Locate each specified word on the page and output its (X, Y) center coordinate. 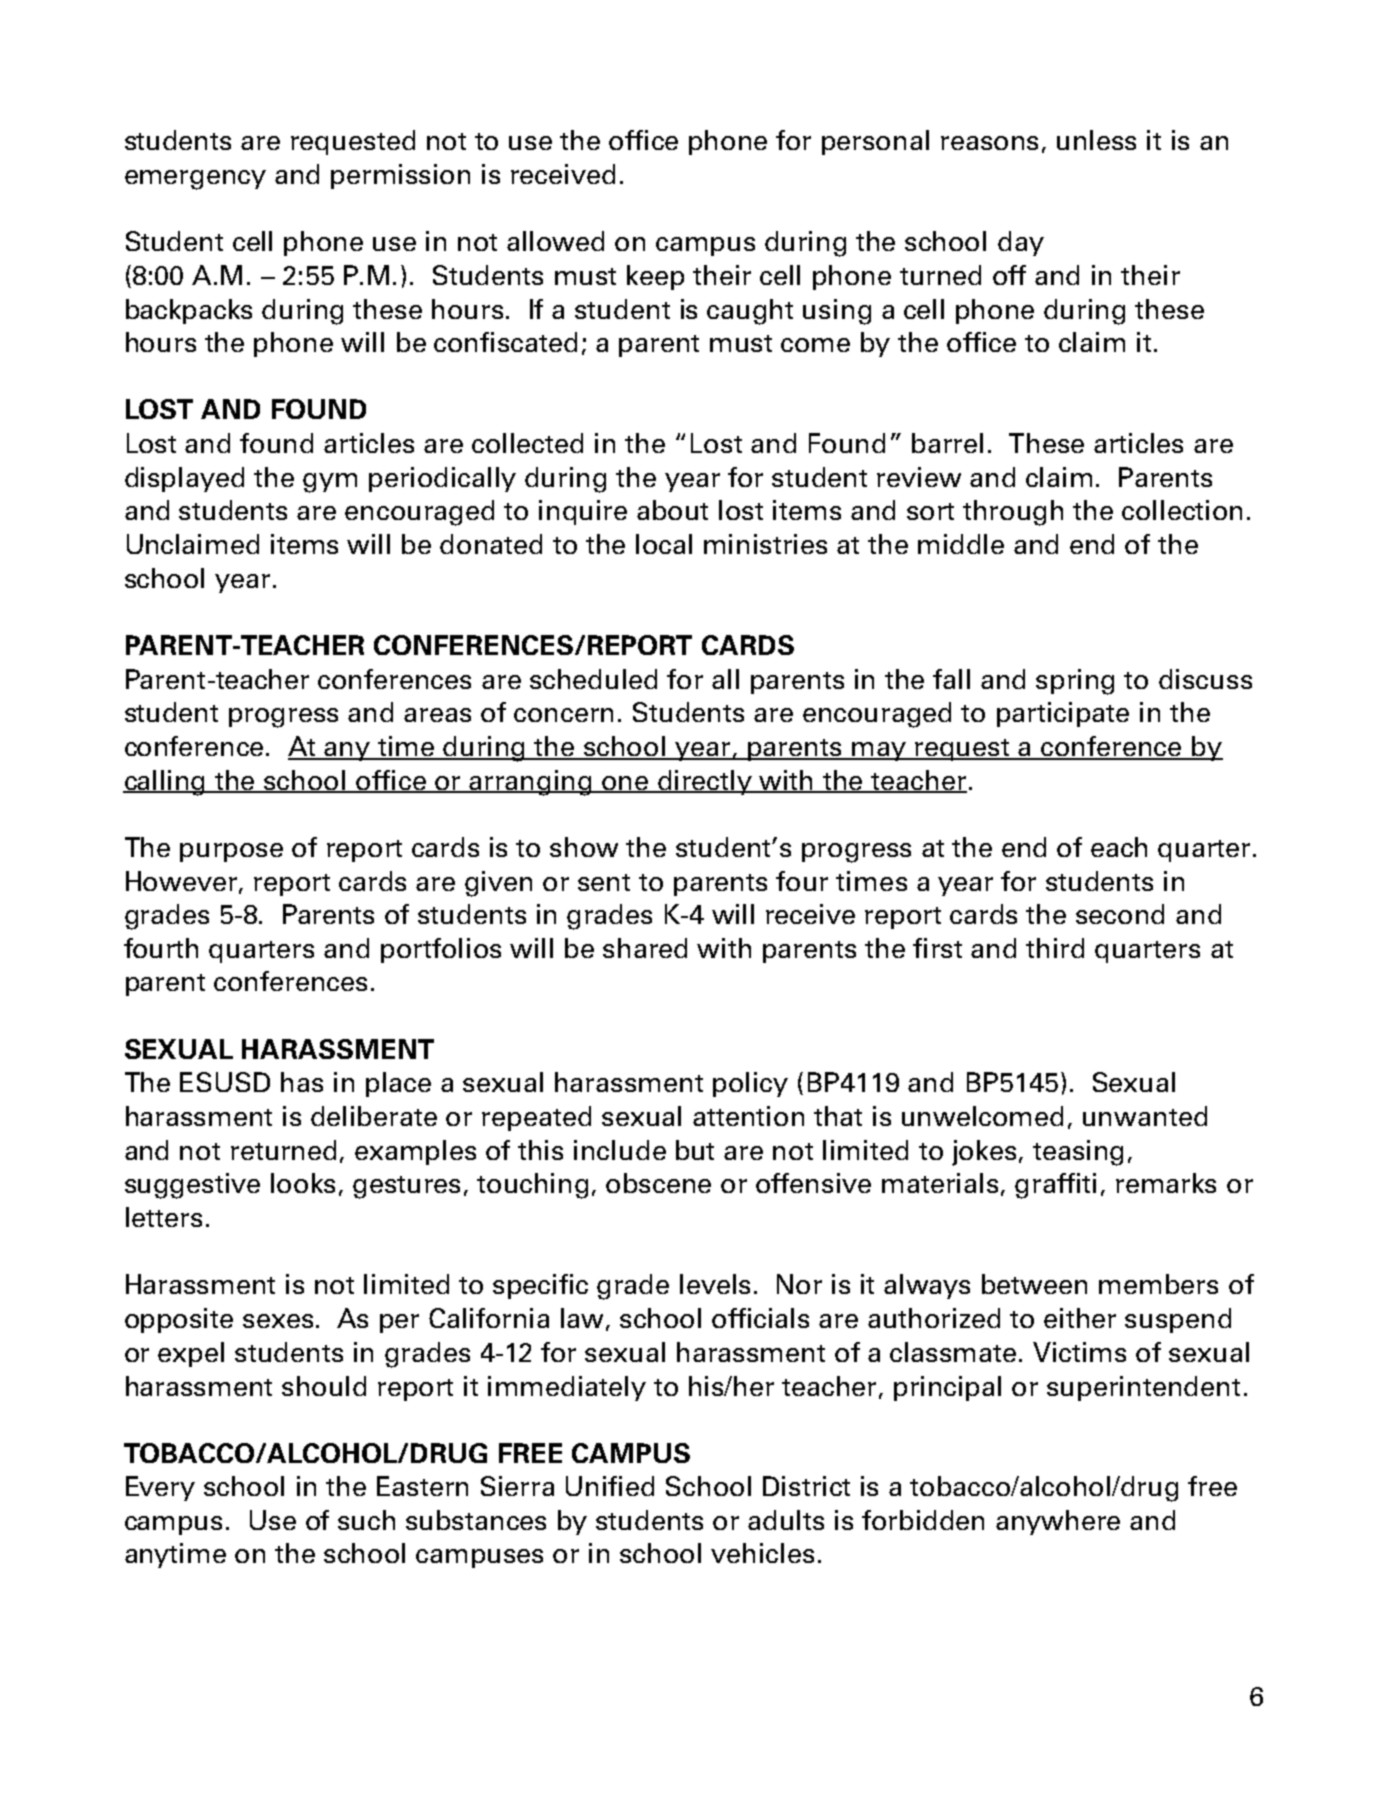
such (366, 1520)
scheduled (593, 679)
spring (1075, 682)
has (302, 1082)
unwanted (1145, 1116)
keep (655, 277)
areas (437, 715)
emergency (195, 180)
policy (750, 1084)
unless (1096, 140)
